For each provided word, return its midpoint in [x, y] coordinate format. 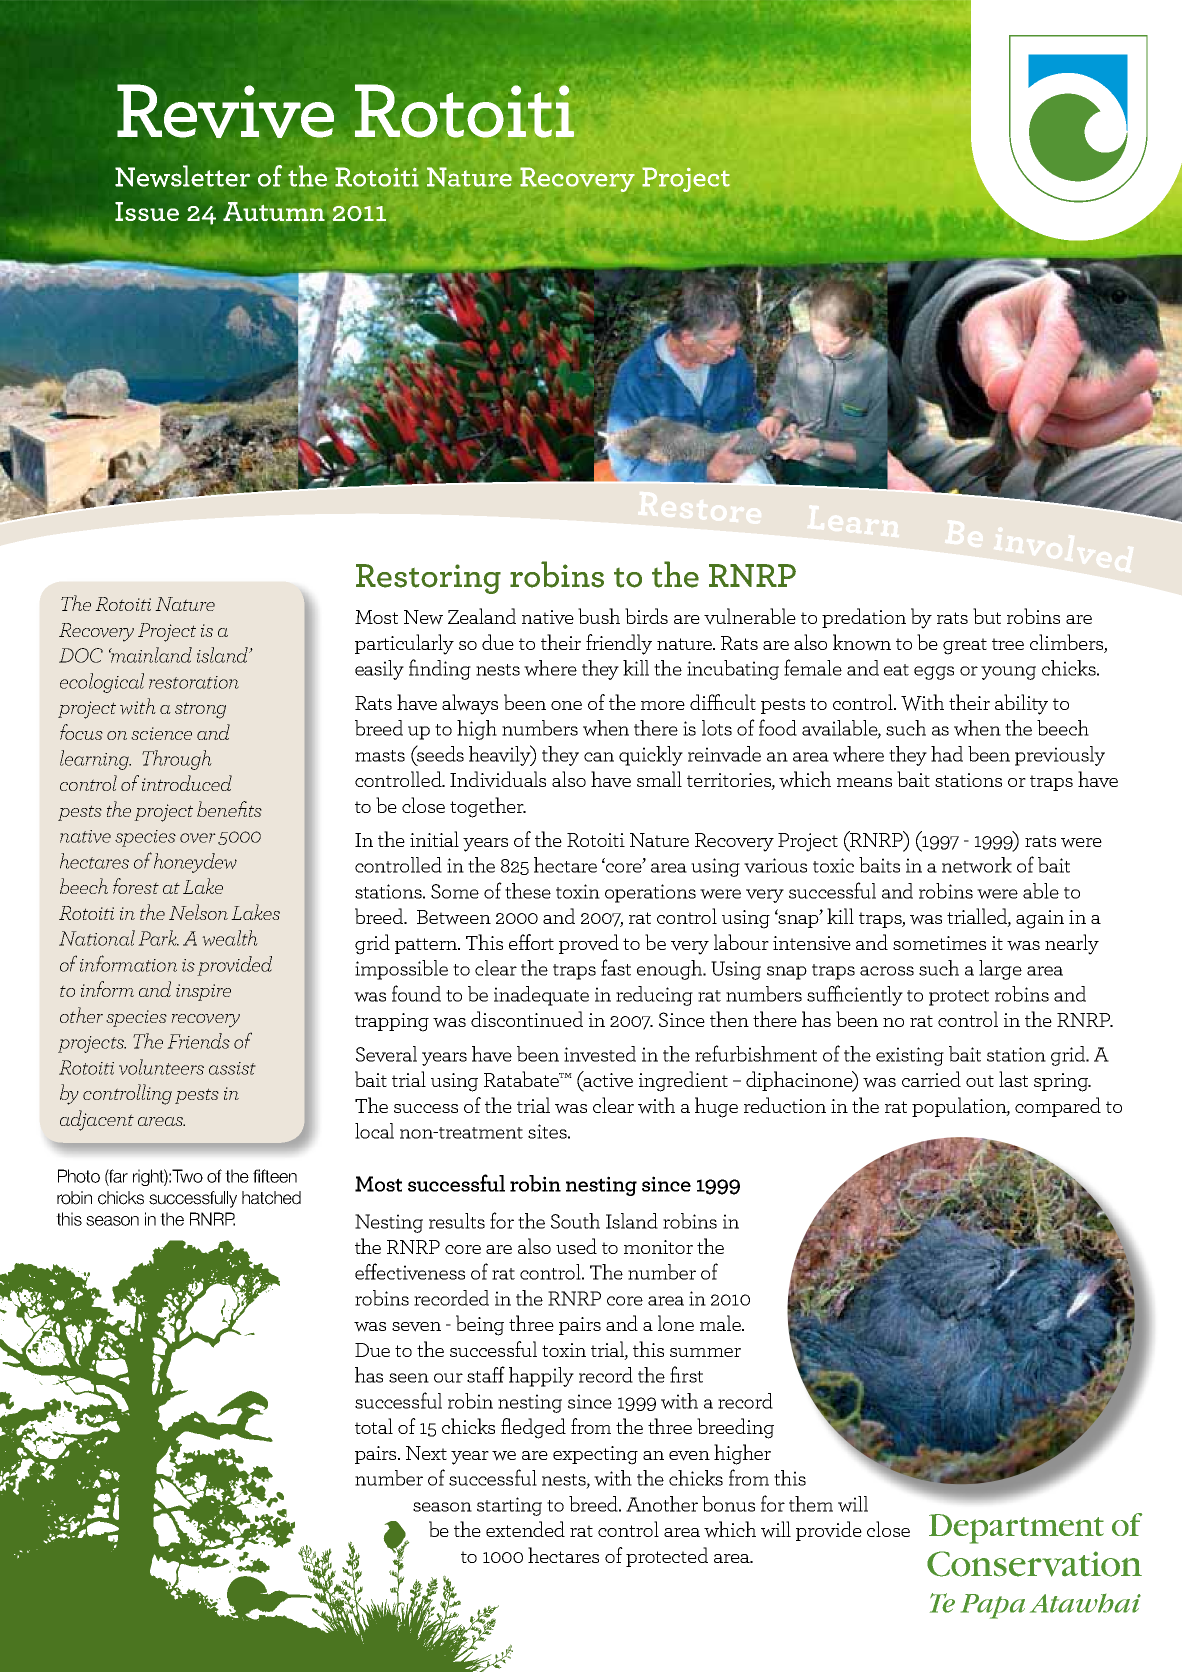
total [374, 1426]
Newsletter [182, 176]
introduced [187, 783]
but [987, 616]
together [488, 807]
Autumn [274, 211]
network [977, 865]
